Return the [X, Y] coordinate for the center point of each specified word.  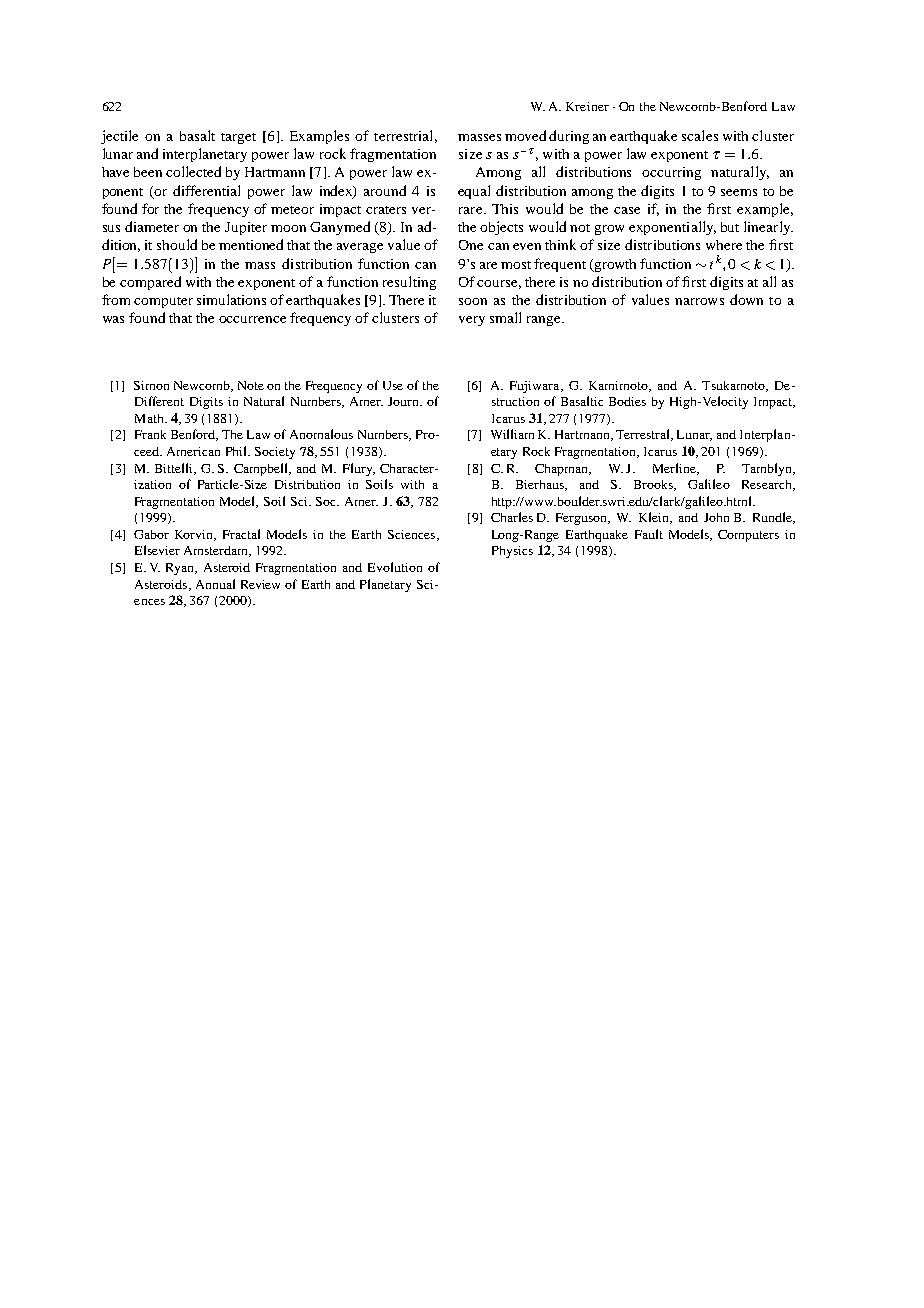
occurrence [252, 319]
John [716, 517]
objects [501, 228]
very [472, 321]
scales [700, 135]
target [238, 138]
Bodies [627, 401]
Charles [512, 517]
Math [150, 418]
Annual [215, 584]
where [724, 245]
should [177, 244]
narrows [699, 301]
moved [525, 135]
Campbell [262, 469]
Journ [404, 401]
